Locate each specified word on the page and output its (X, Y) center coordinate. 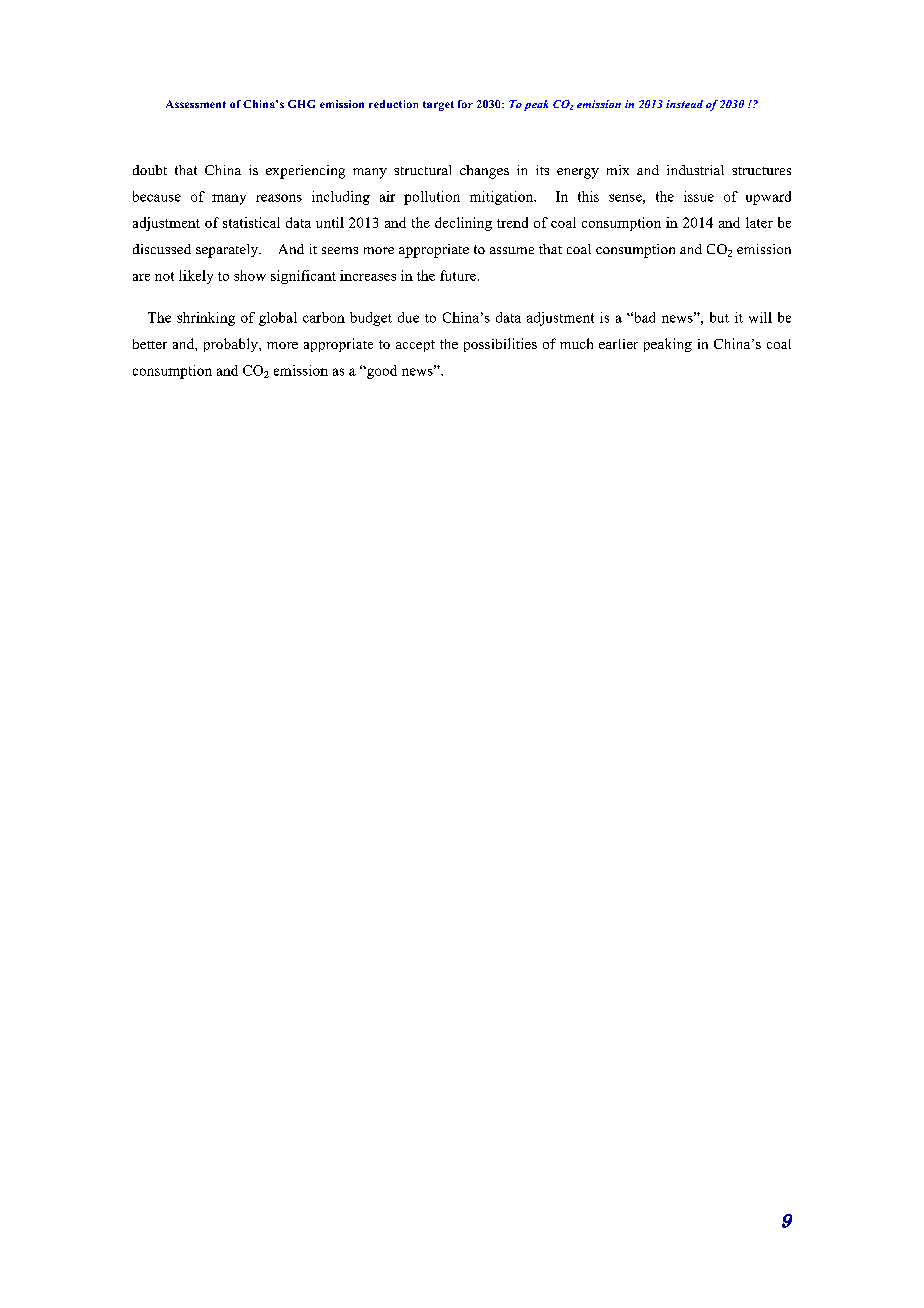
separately (228, 251)
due (408, 317)
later (759, 222)
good (381, 372)
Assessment (196, 104)
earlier (618, 344)
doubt (150, 170)
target (438, 106)
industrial (695, 170)
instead (684, 104)
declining (463, 224)
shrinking (206, 319)
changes (484, 172)
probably (232, 345)
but (719, 317)
